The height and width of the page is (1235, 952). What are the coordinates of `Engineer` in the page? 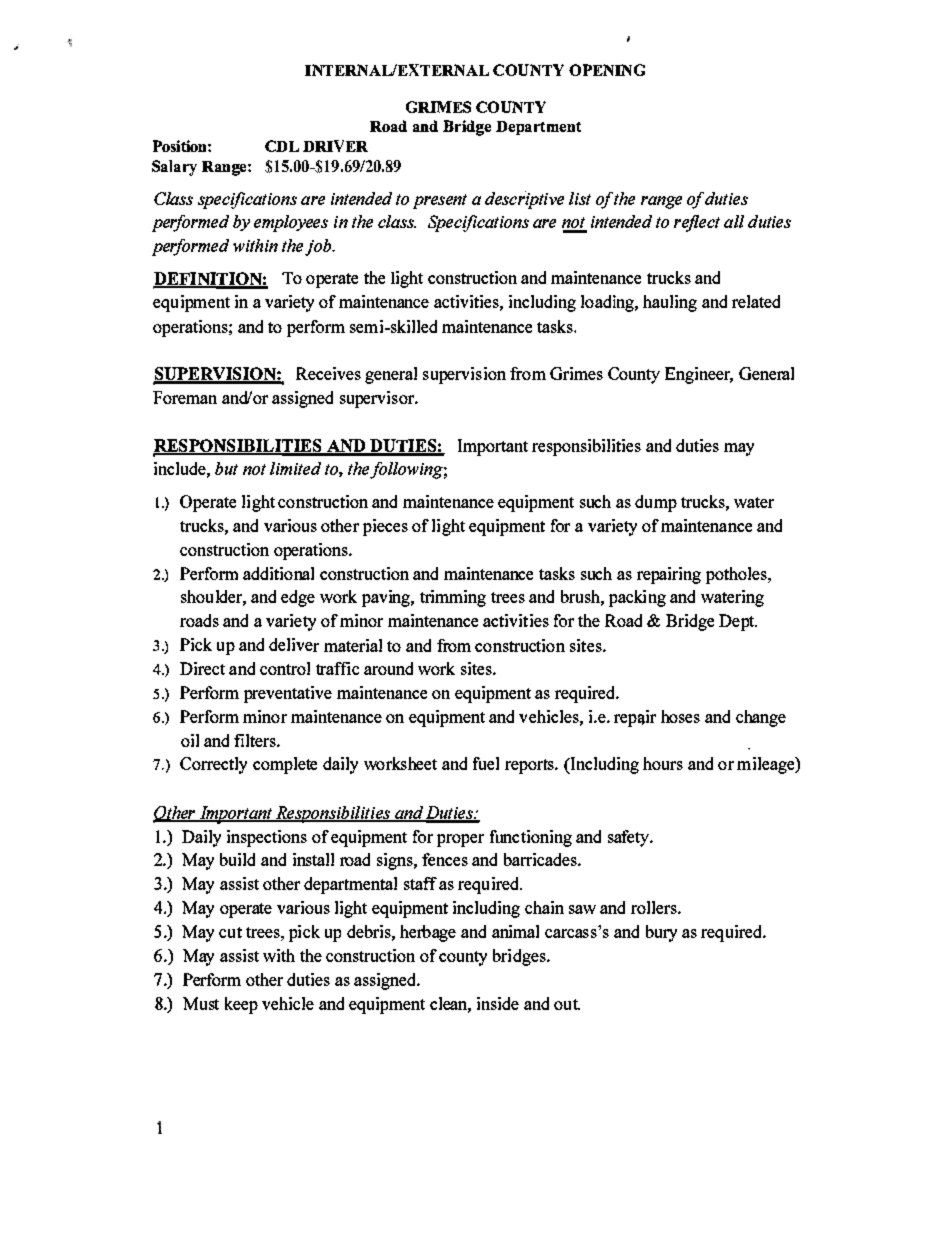 It's located at (699, 375).
